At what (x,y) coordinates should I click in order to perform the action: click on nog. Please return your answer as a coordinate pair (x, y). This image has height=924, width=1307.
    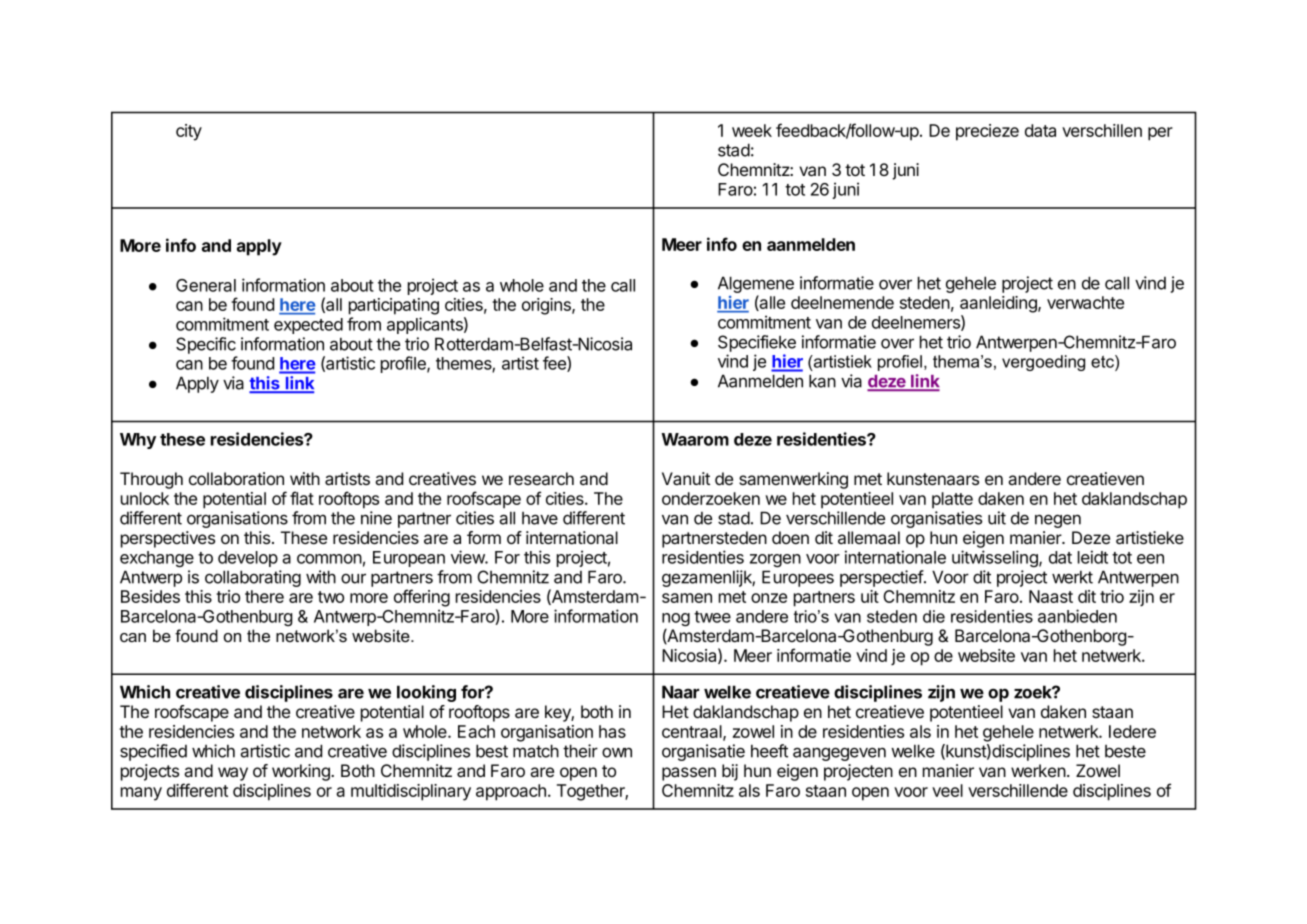
    Looking at the image, I should click on (676, 619).
